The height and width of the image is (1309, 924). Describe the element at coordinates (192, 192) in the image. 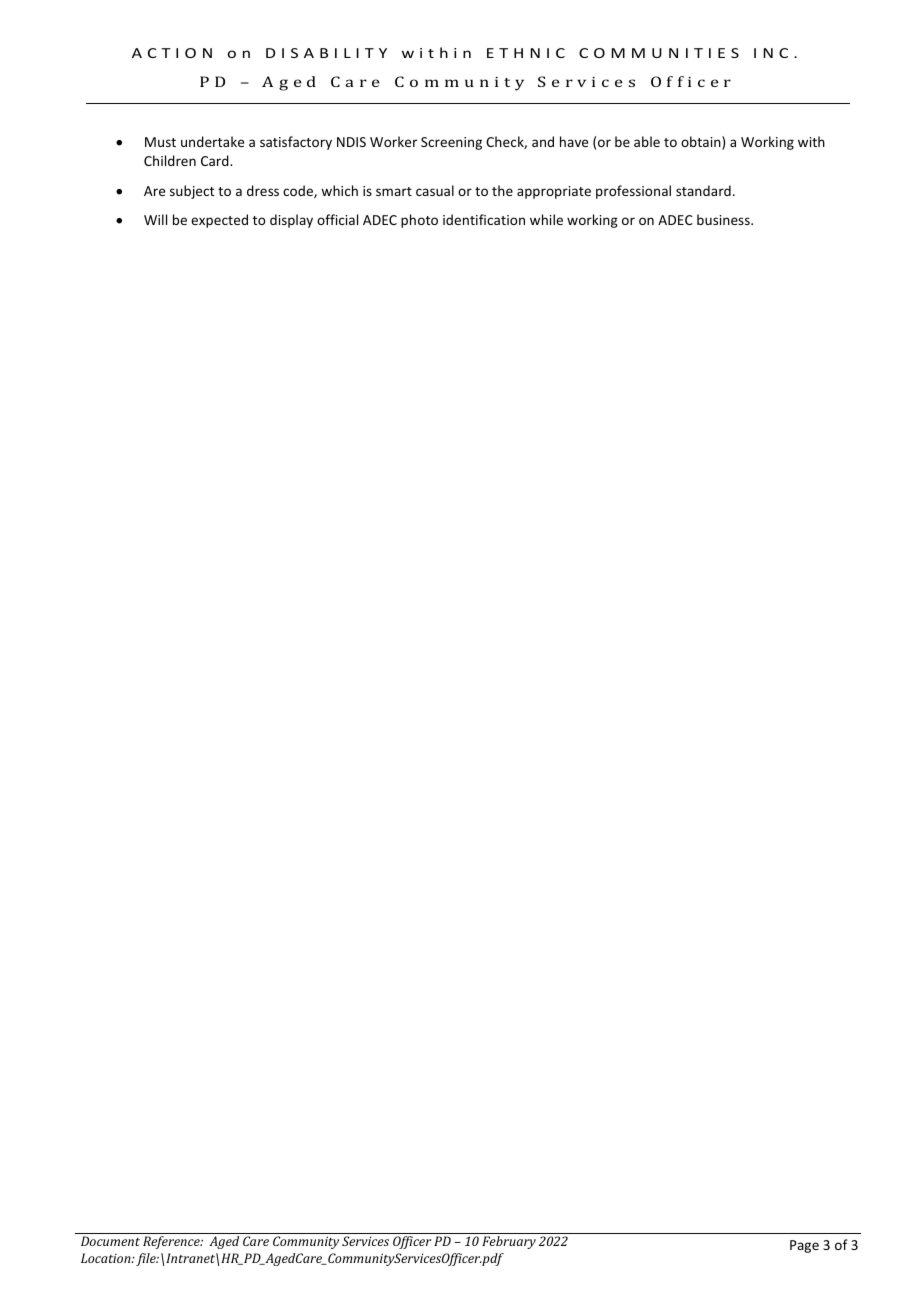

I see `subject` at that location.
